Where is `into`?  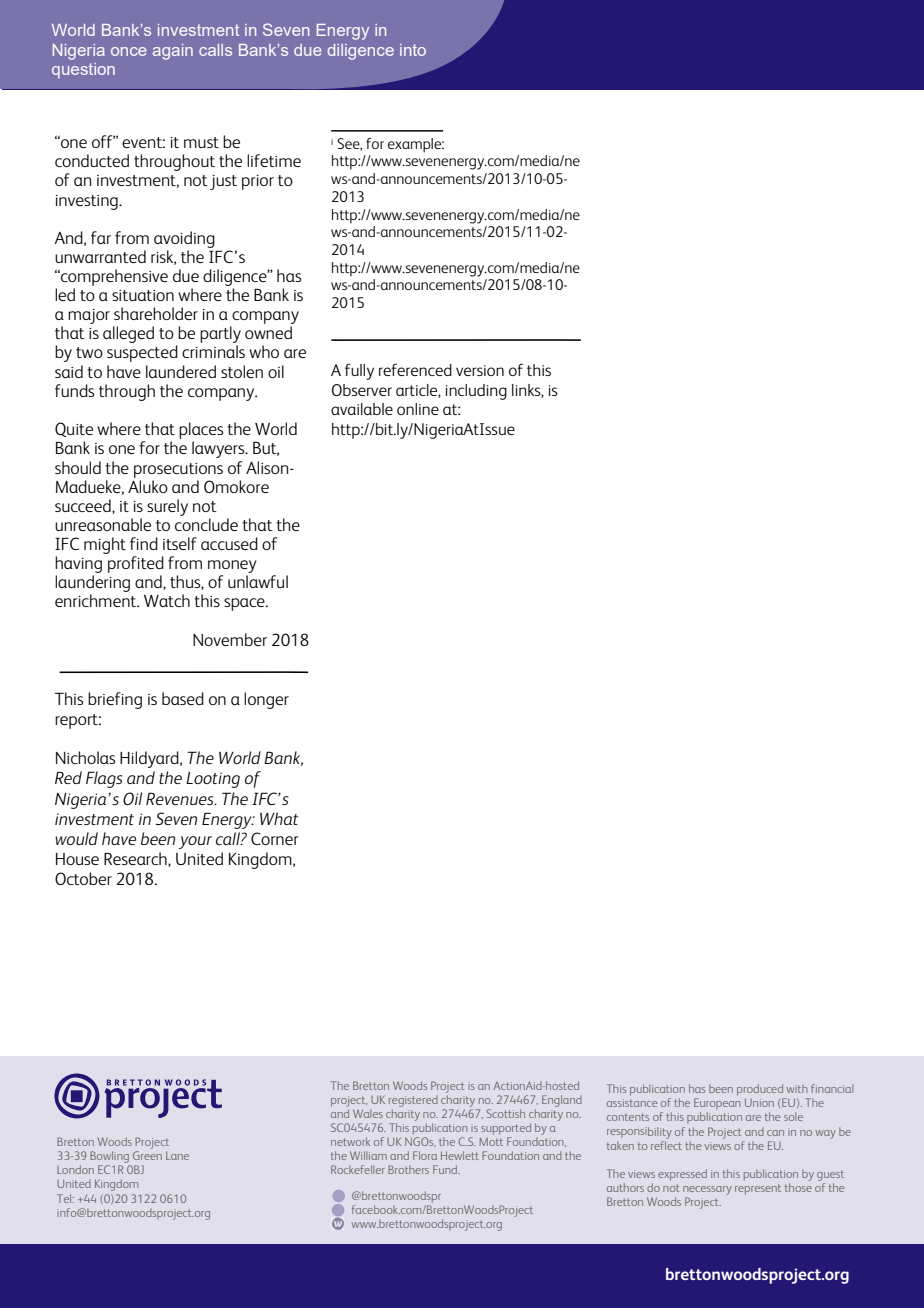
into is located at coordinates (413, 50).
